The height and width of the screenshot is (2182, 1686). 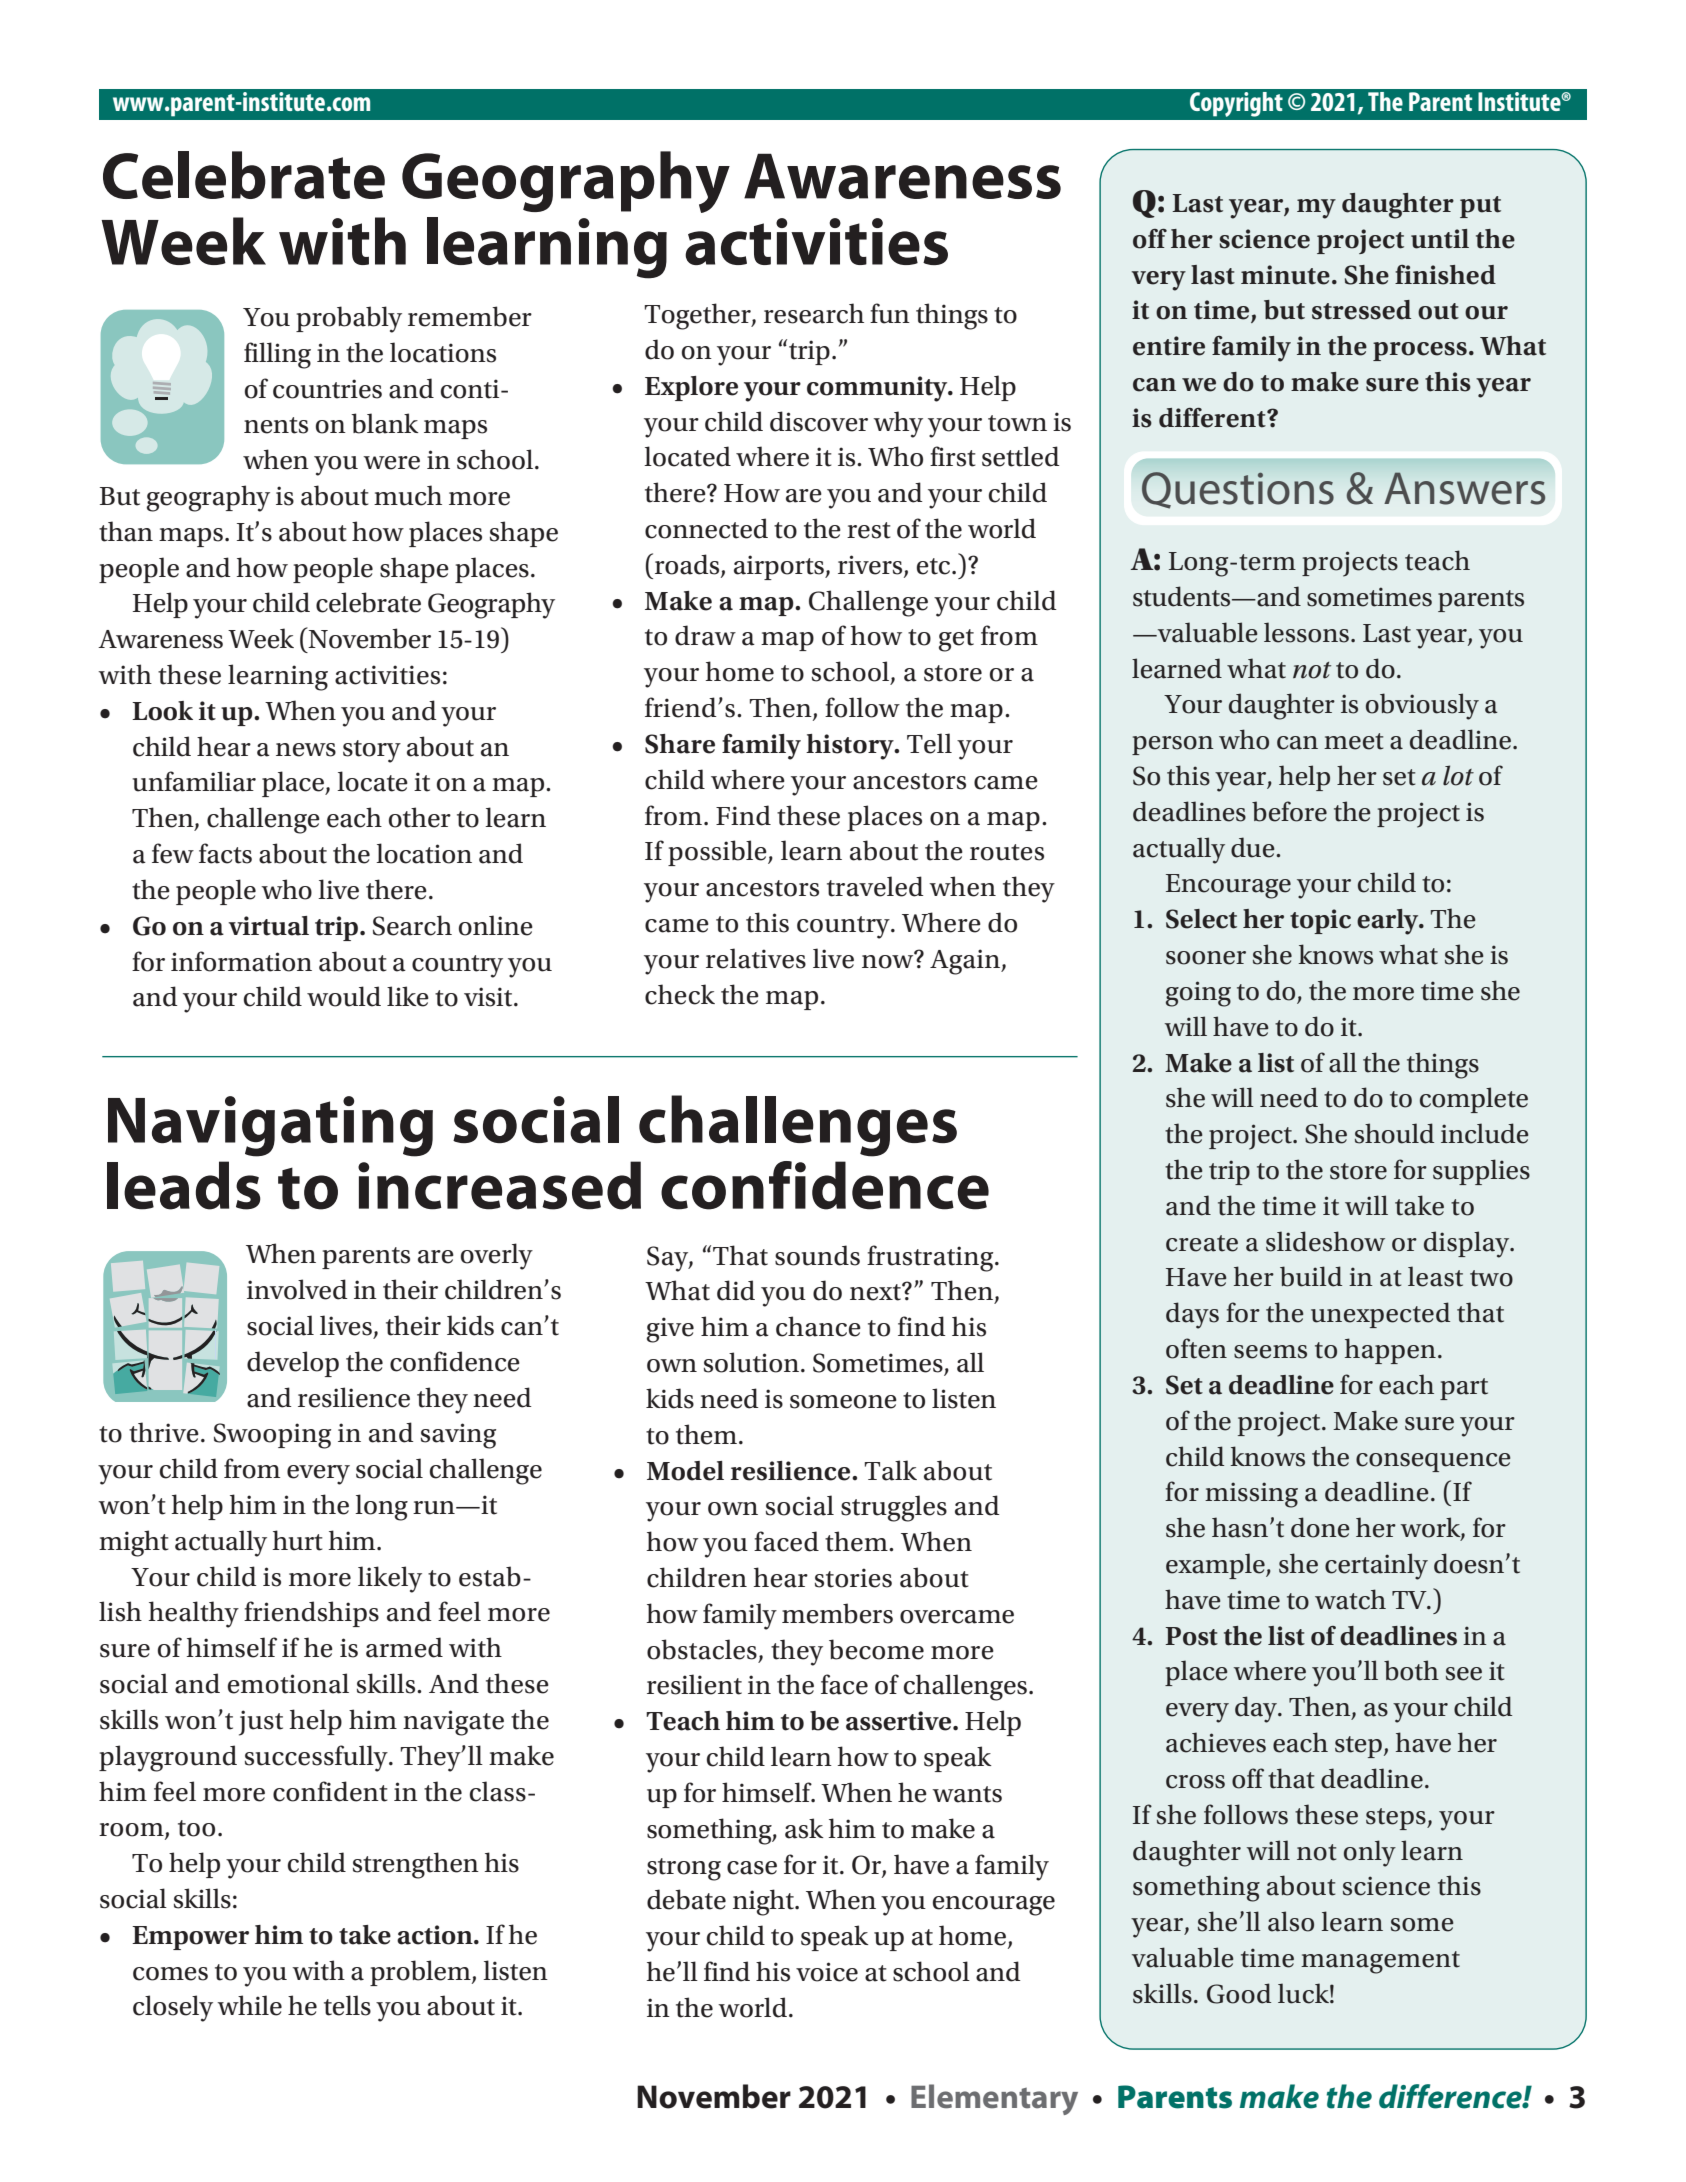 I want to click on minute, so click(x=1285, y=275).
